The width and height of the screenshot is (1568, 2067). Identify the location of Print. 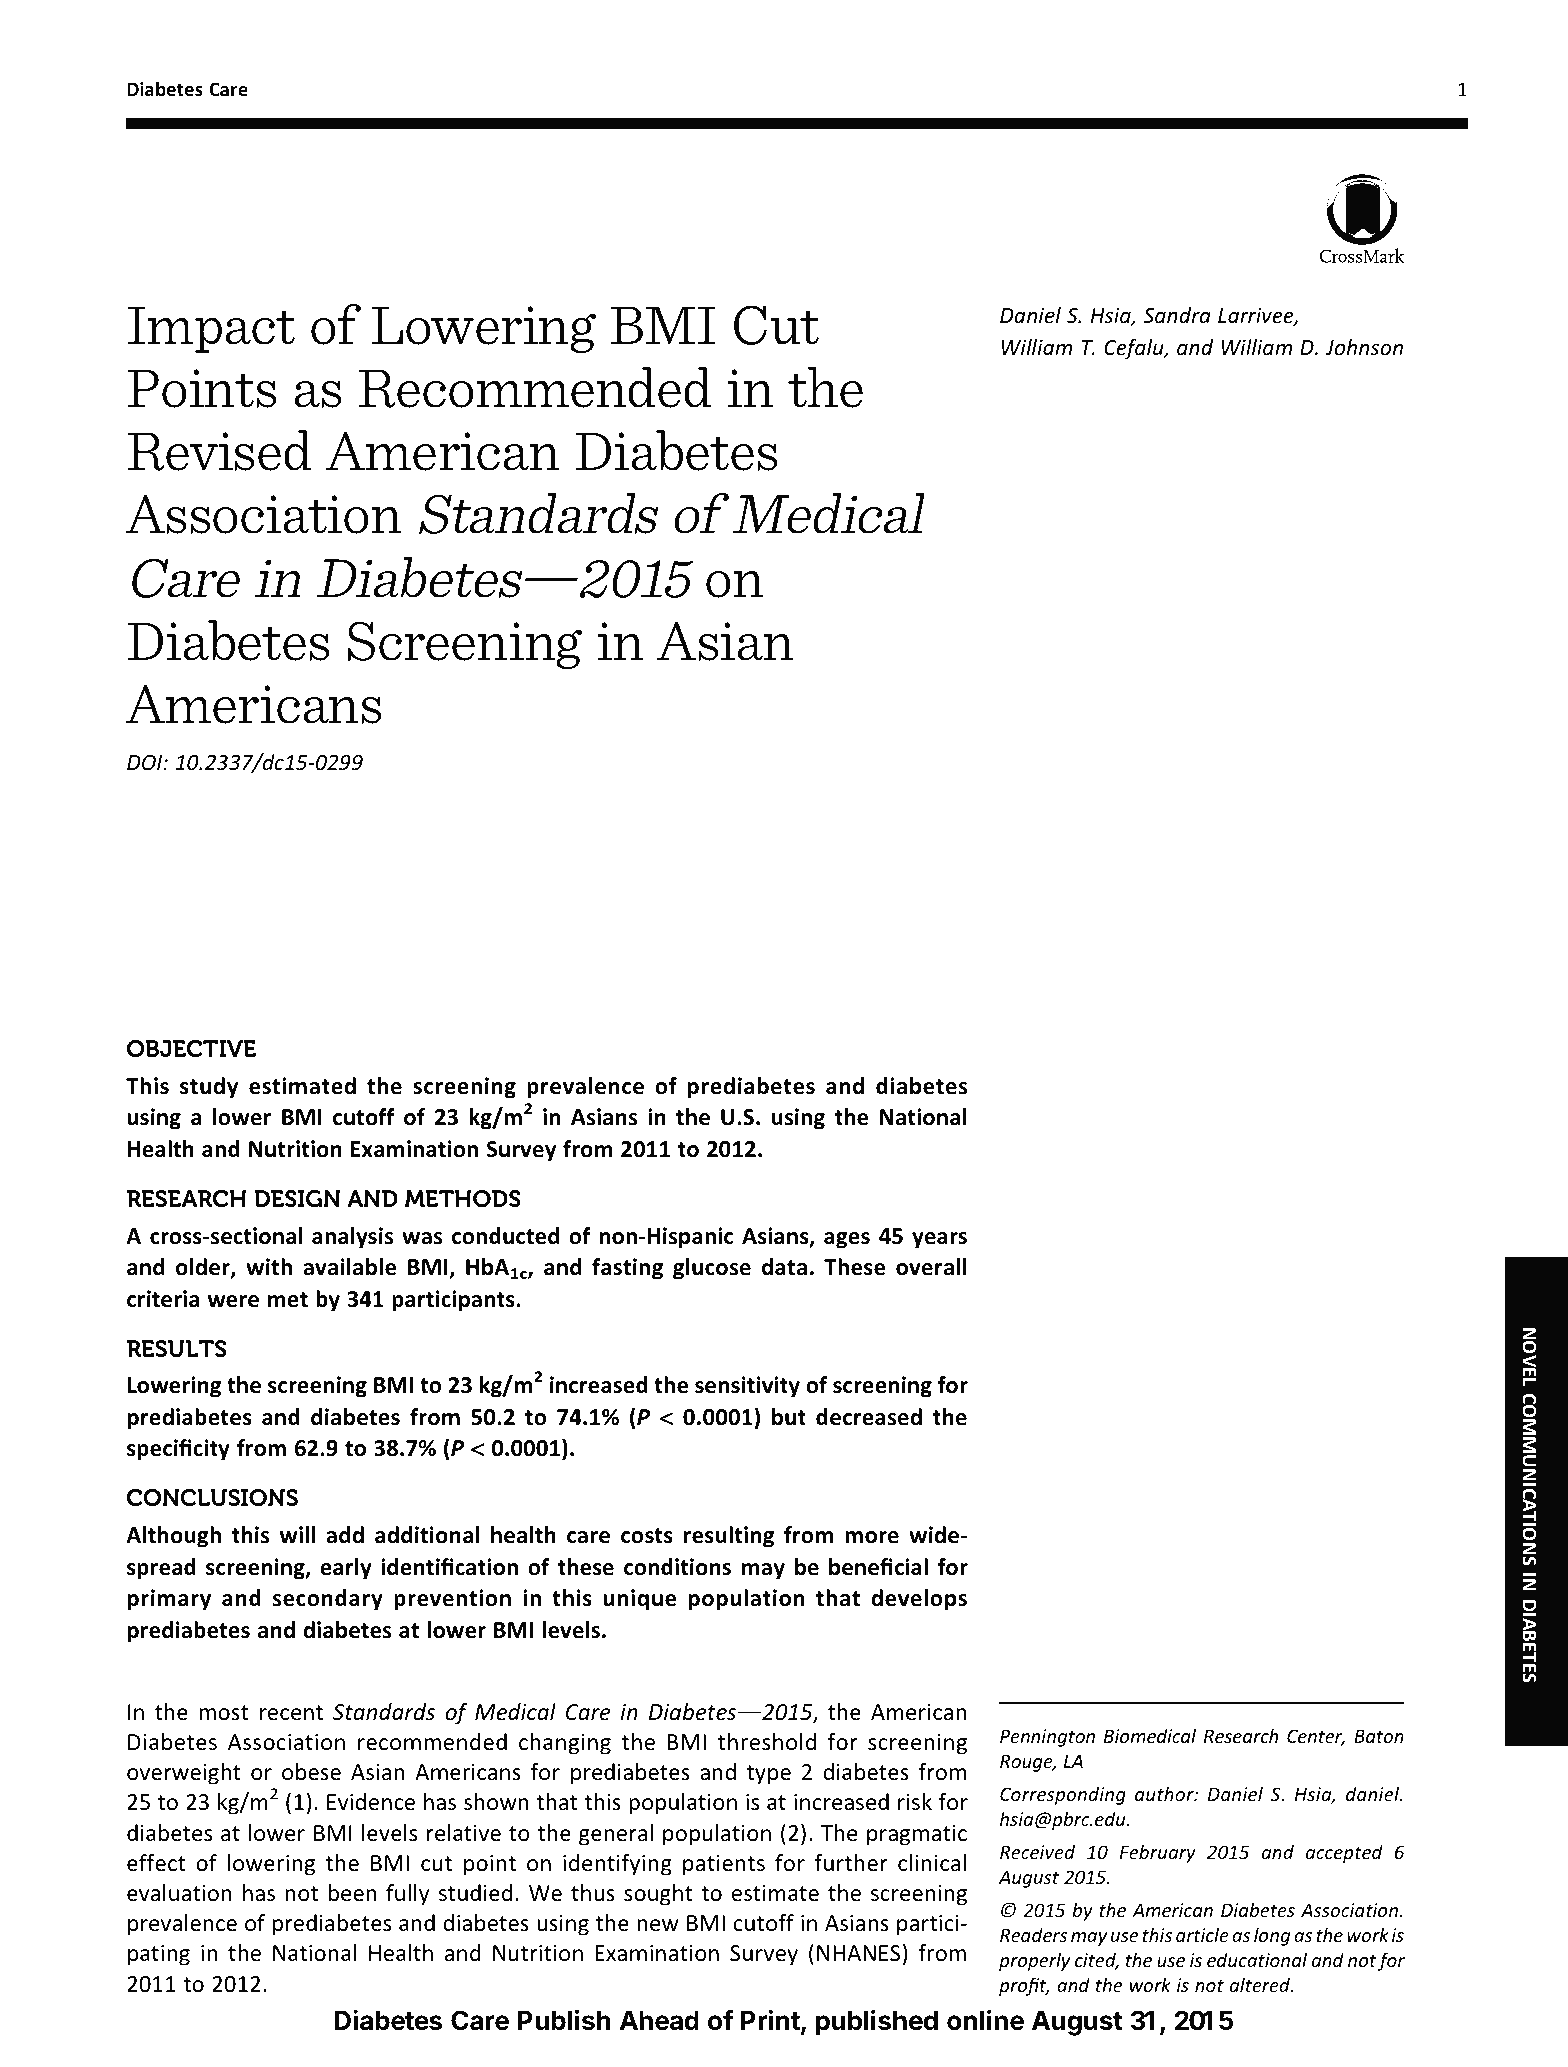
(770, 2019).
